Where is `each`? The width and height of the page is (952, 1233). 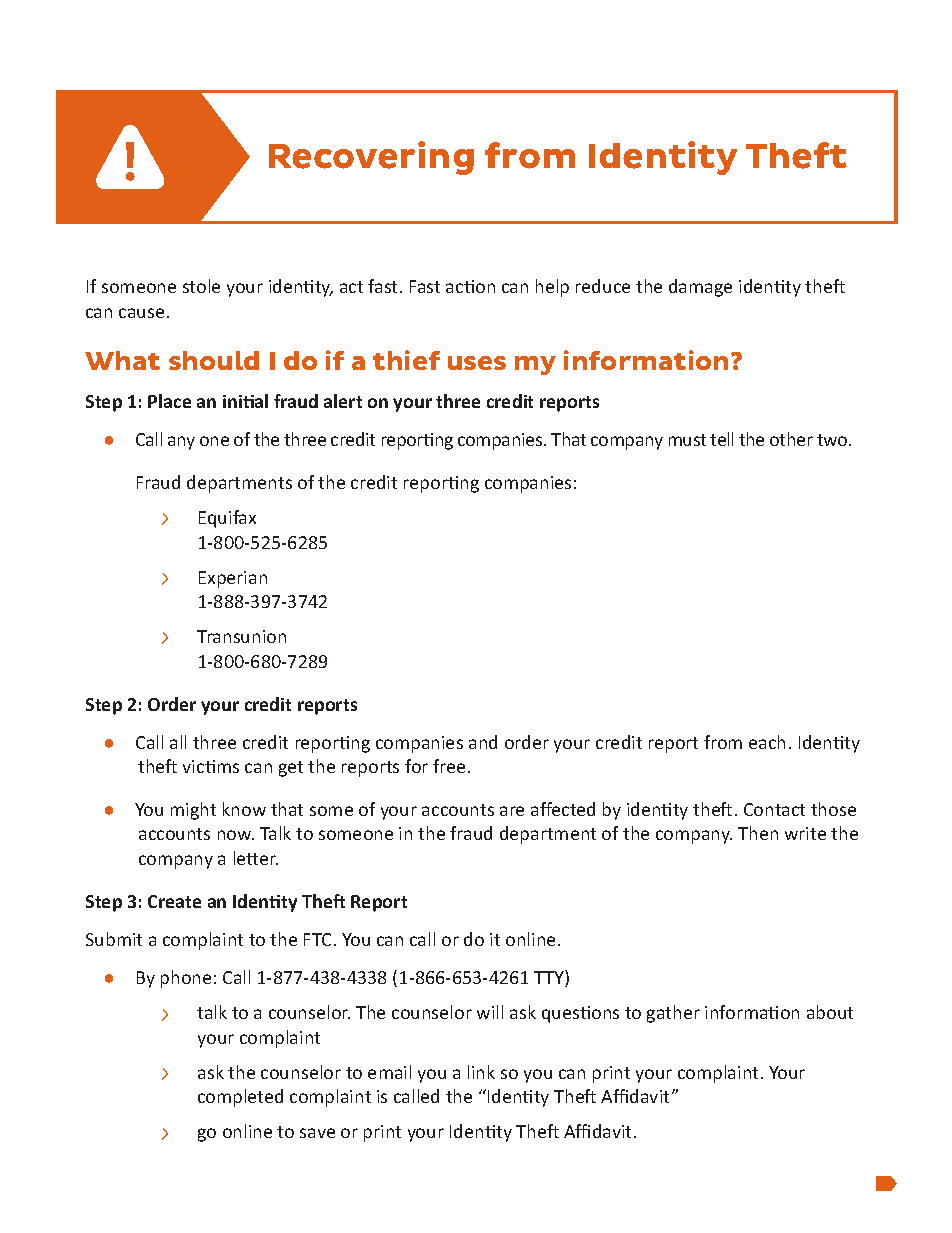 each is located at coordinates (767, 742).
